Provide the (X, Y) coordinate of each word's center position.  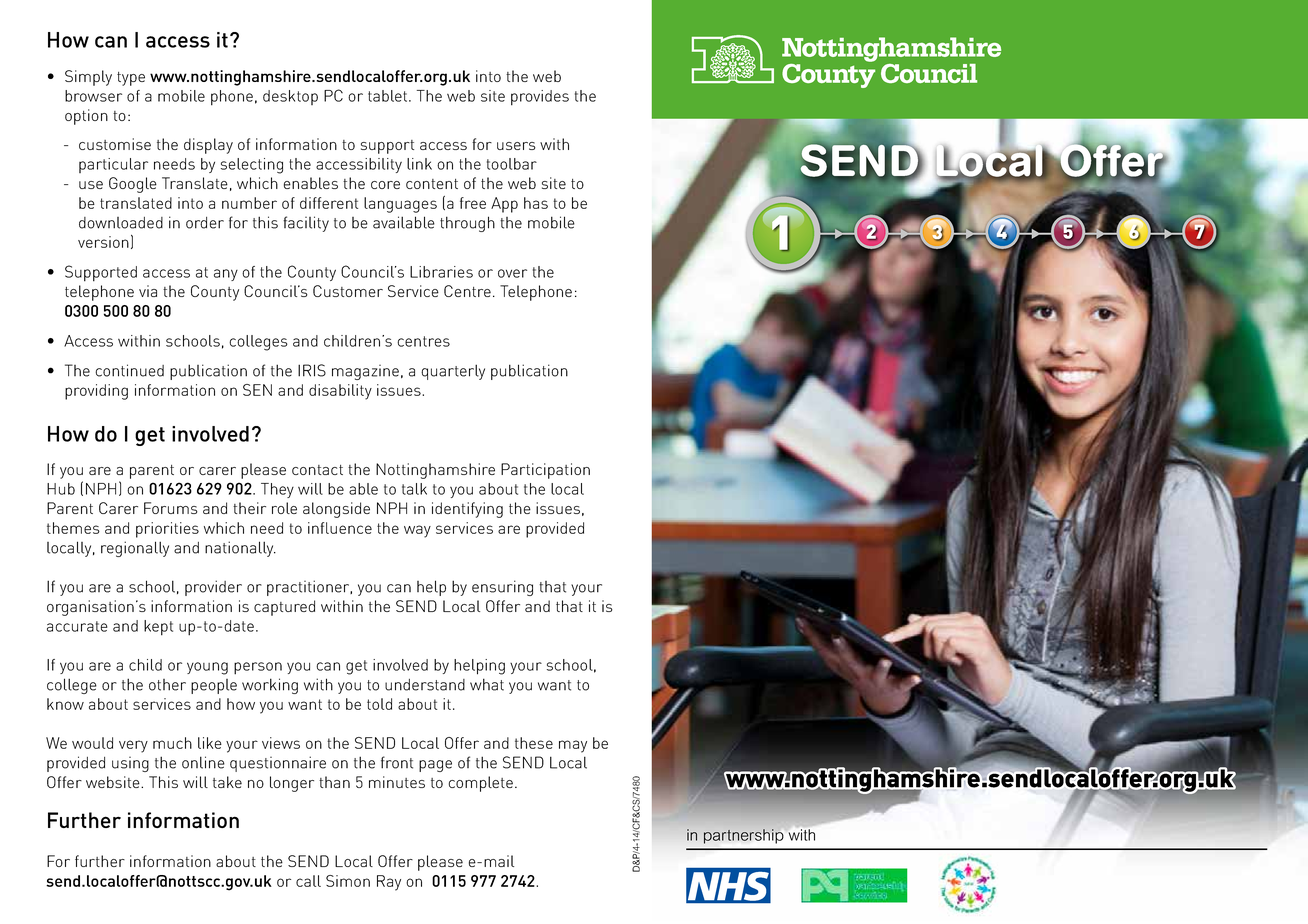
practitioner (309, 588)
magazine (365, 372)
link (419, 164)
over (512, 273)
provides (540, 98)
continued (129, 370)
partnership (743, 836)
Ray (389, 883)
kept (158, 628)
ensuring (502, 588)
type (131, 79)
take (227, 782)
